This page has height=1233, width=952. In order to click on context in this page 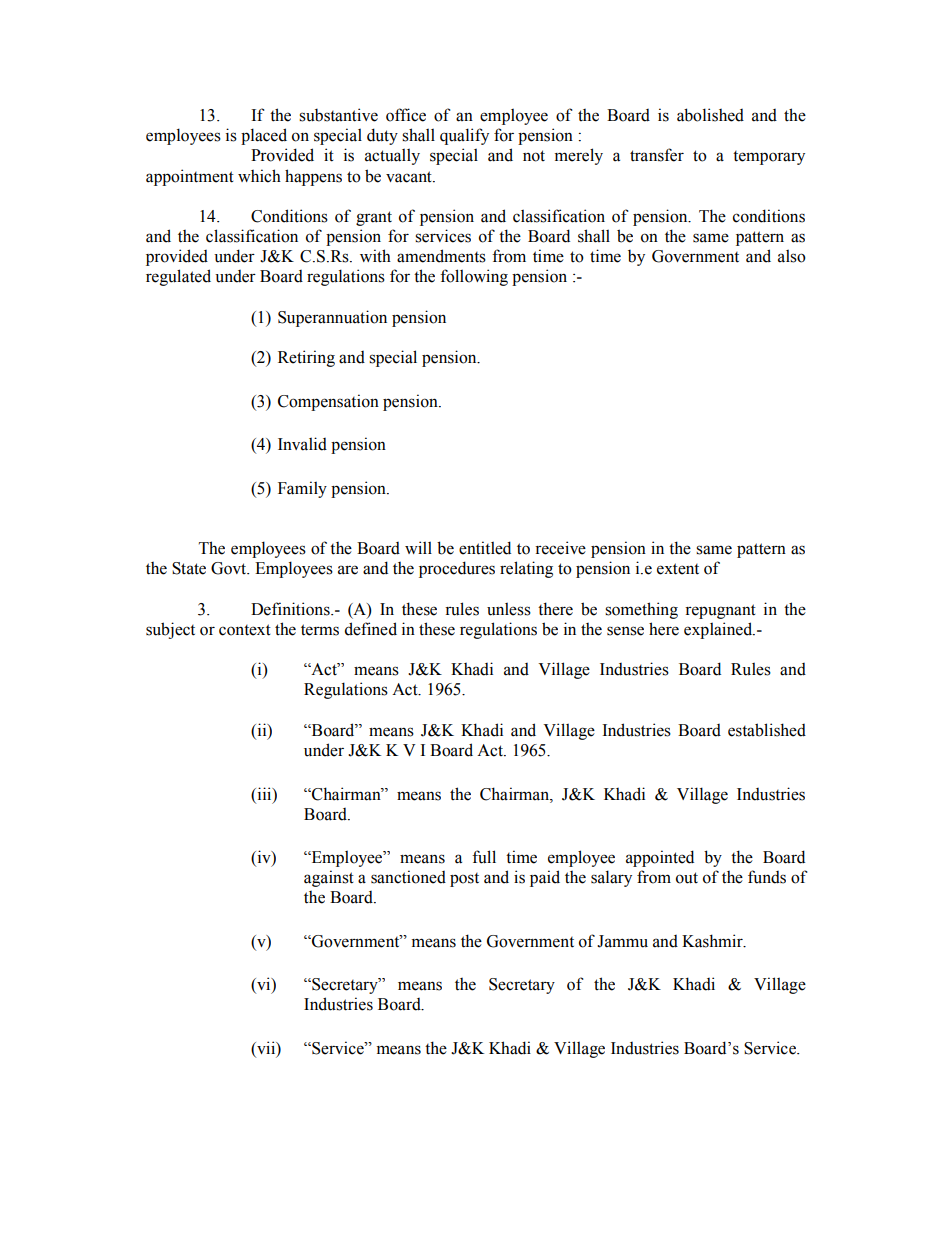, I will do `click(245, 630)`.
